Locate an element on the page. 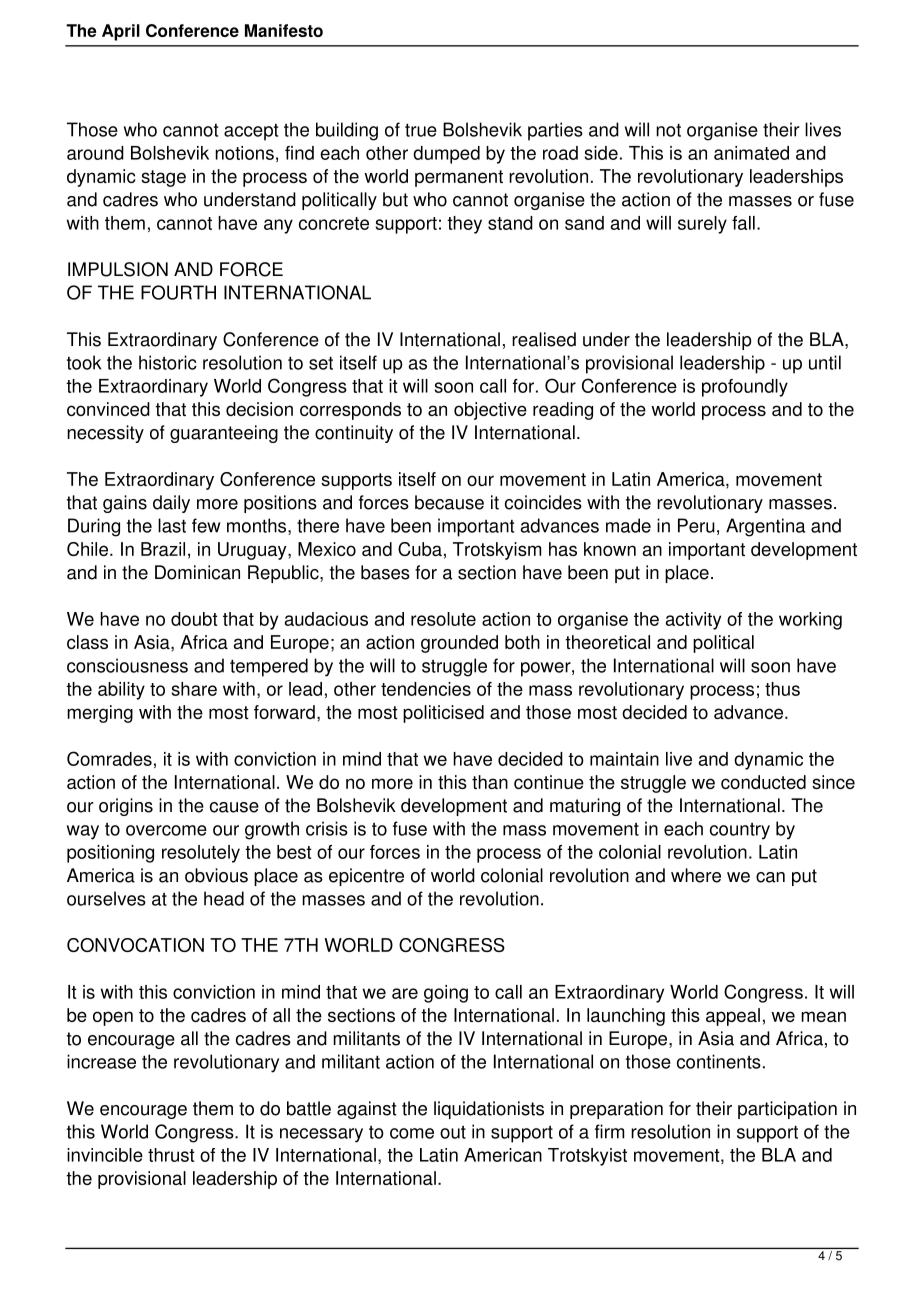 The height and width of the page is (1308, 924). April is located at coordinates (121, 32).
